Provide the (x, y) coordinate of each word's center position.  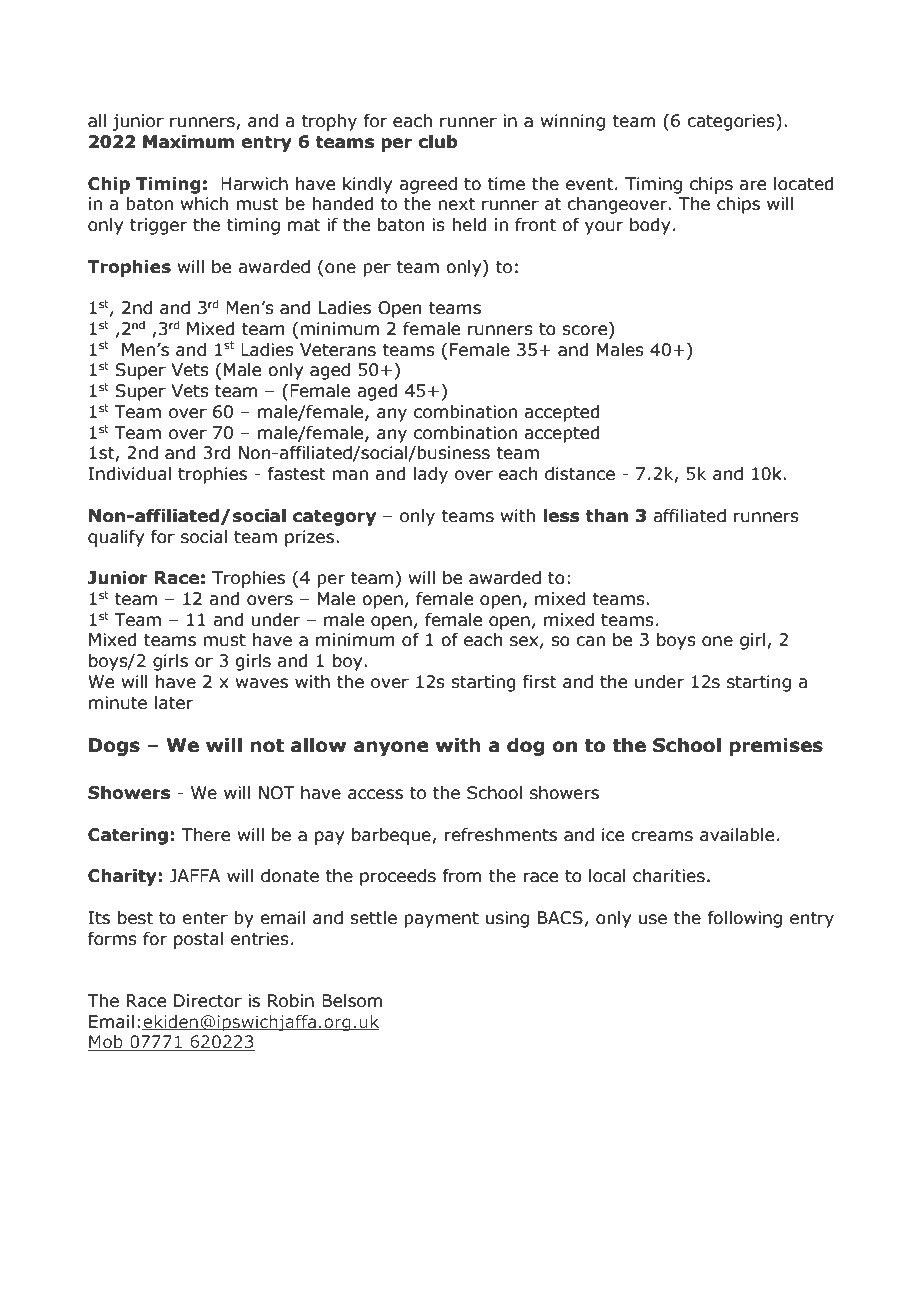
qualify (116, 538)
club (438, 142)
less (561, 516)
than (607, 516)
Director (208, 1001)
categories (732, 122)
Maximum (188, 142)
